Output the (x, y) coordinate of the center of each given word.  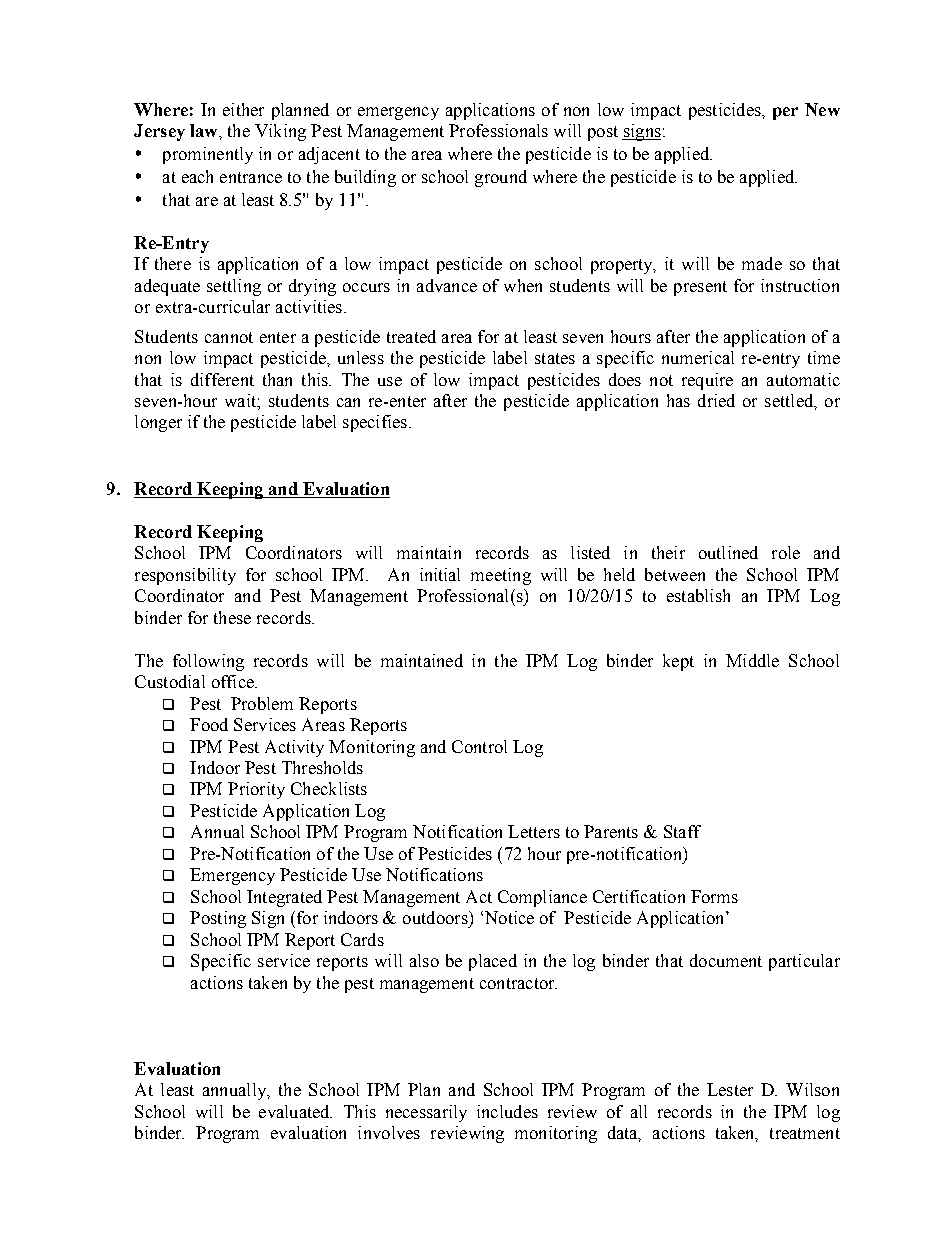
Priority (256, 790)
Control (479, 746)
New (822, 109)
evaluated (295, 1111)
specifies (375, 423)
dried (716, 400)
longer (158, 423)
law (205, 130)
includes (507, 1111)
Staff (682, 831)
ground (501, 178)
